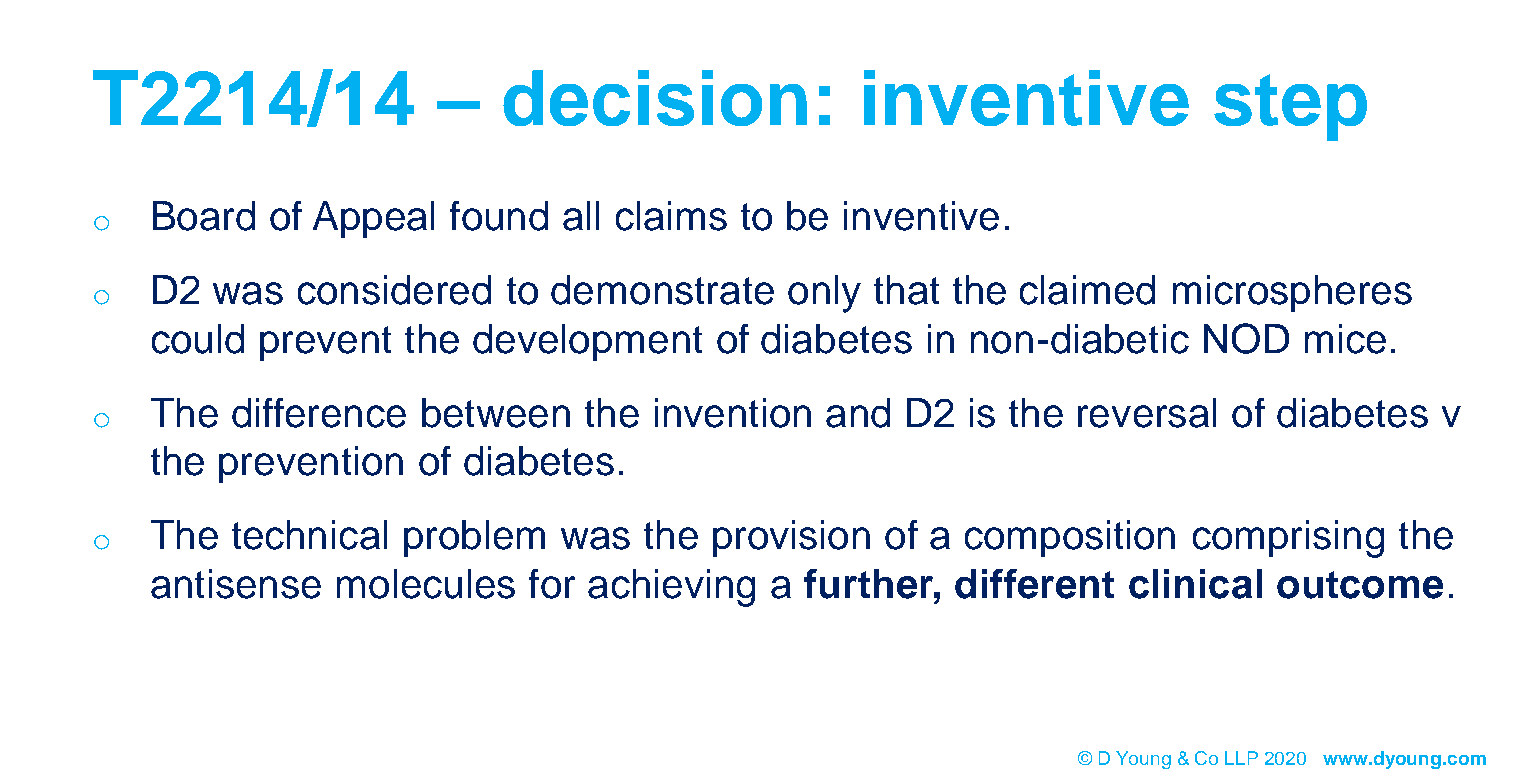 The height and width of the screenshot is (784, 1533). Describe the element at coordinates (671, 588) in the screenshot. I see `achieving` at that location.
